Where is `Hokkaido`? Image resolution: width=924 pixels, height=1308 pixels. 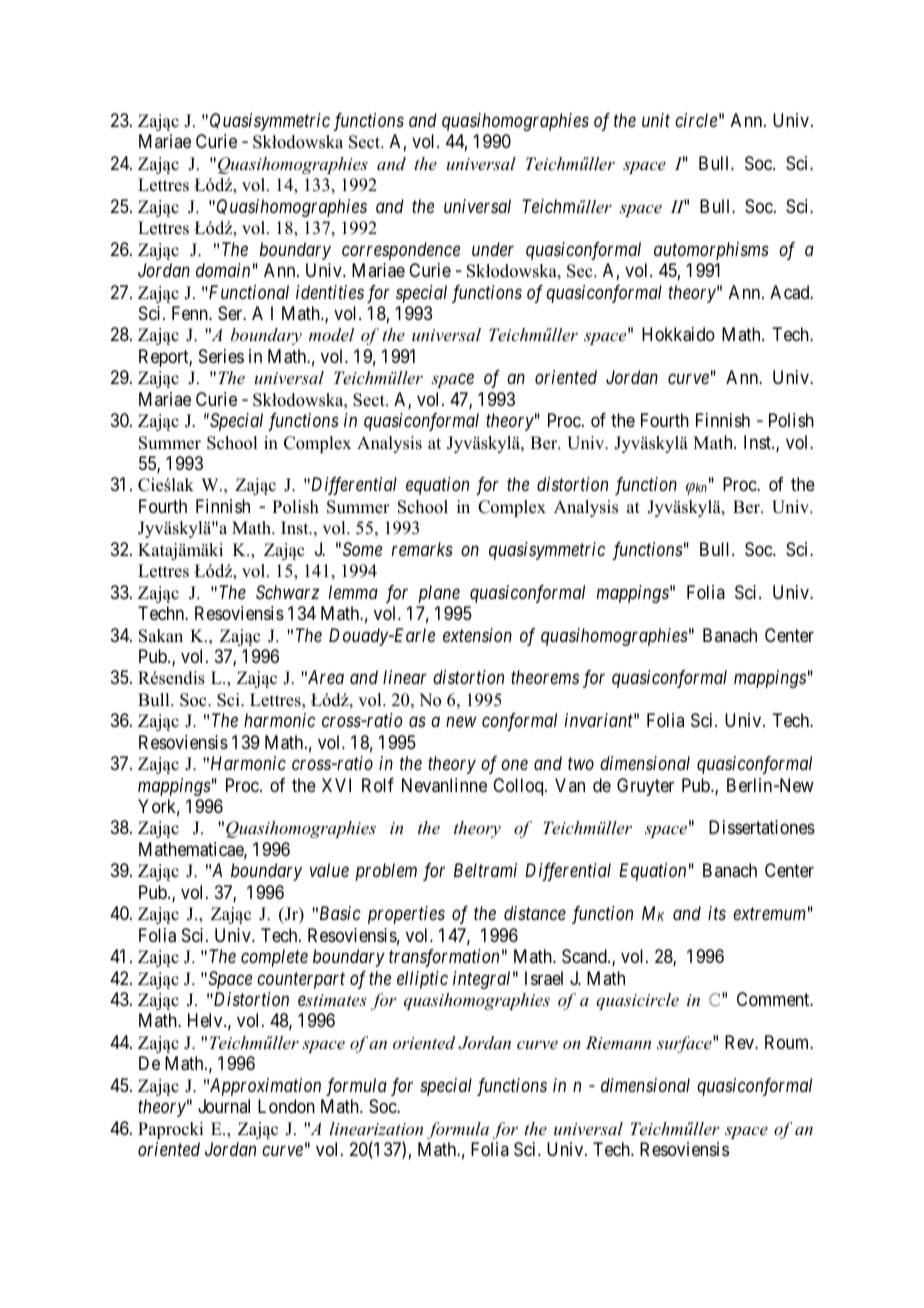 Hokkaido is located at coordinates (678, 334).
